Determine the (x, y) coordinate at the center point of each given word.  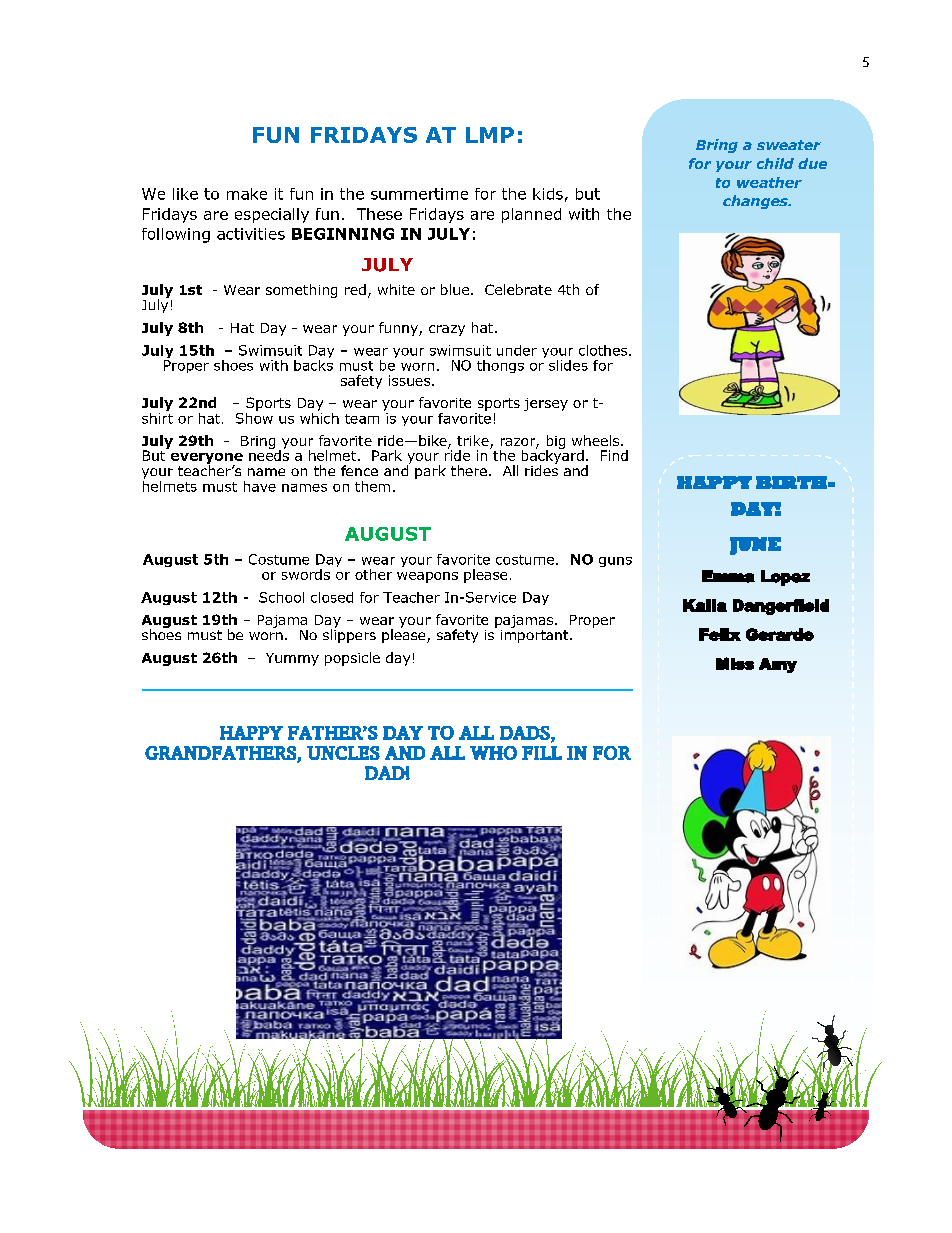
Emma (728, 576)
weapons (427, 577)
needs (269, 454)
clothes (603, 350)
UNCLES (343, 753)
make (247, 194)
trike (474, 442)
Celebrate (518, 289)
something (301, 291)
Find (614, 455)
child (775, 163)
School (281, 597)
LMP (490, 135)
